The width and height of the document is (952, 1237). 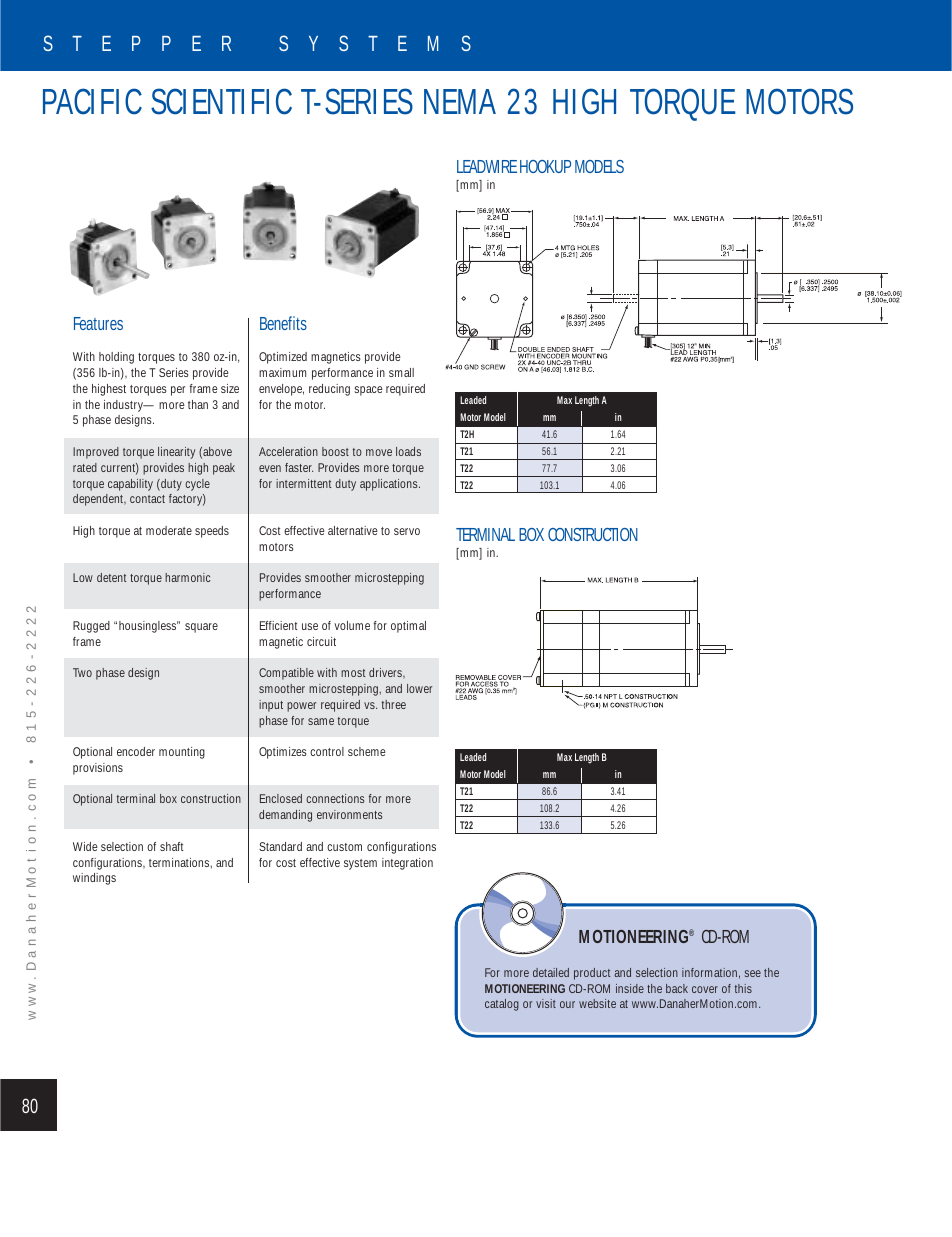 I want to click on applications, so click(x=390, y=485).
